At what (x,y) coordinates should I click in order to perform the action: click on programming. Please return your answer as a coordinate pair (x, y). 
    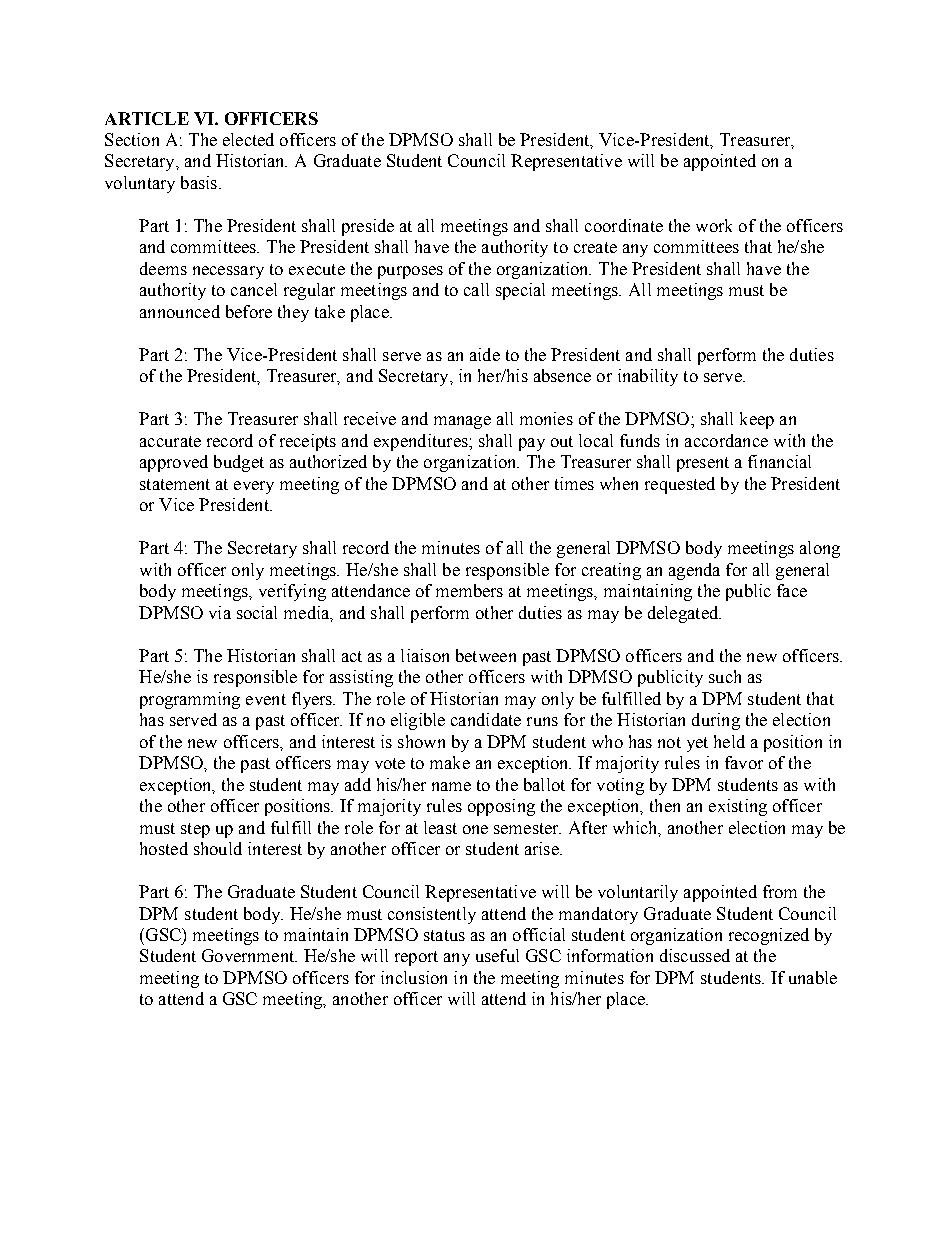
    Looking at the image, I should click on (190, 700).
